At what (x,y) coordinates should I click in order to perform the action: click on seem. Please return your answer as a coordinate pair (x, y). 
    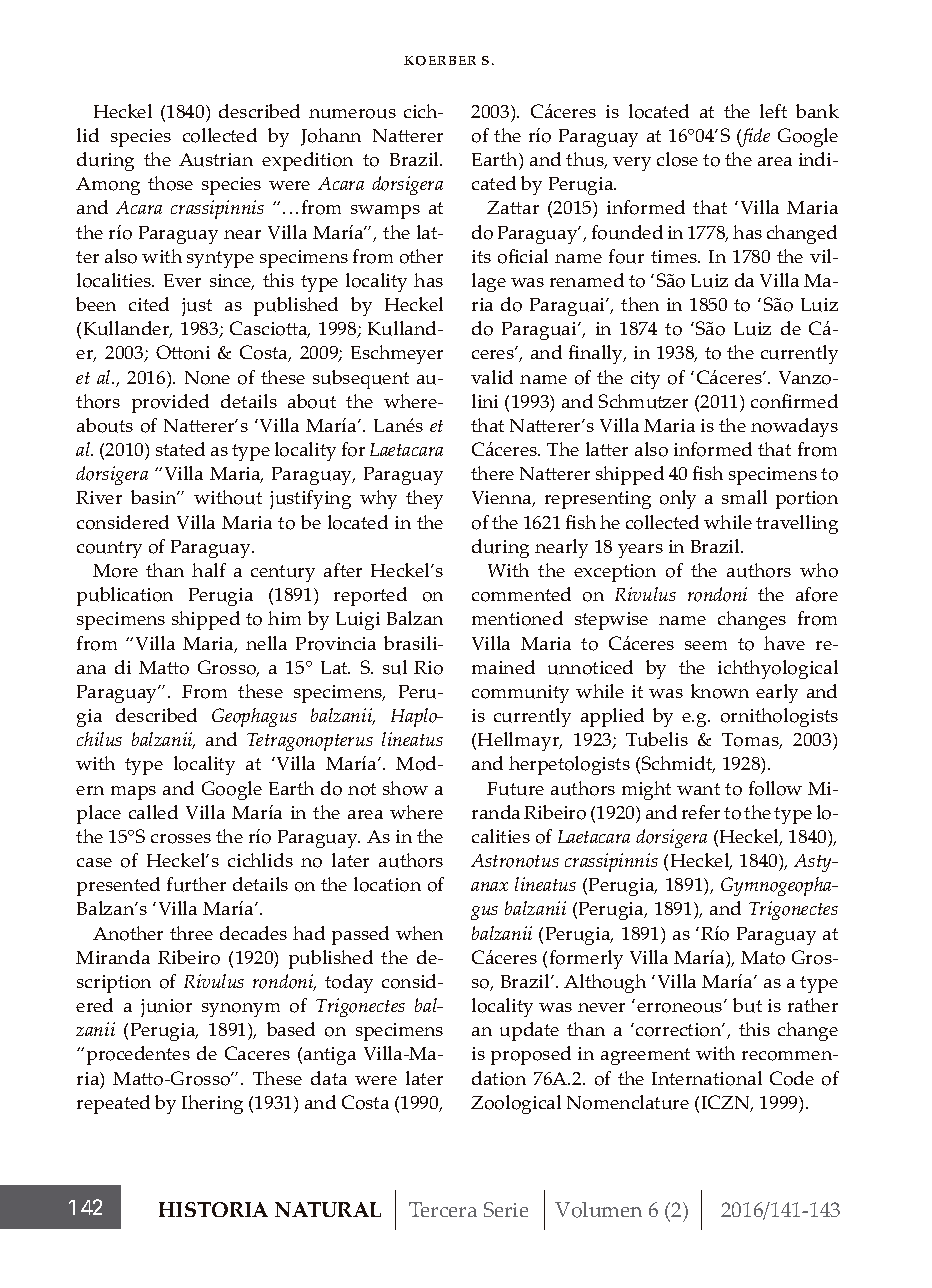
    Looking at the image, I should click on (706, 645).
